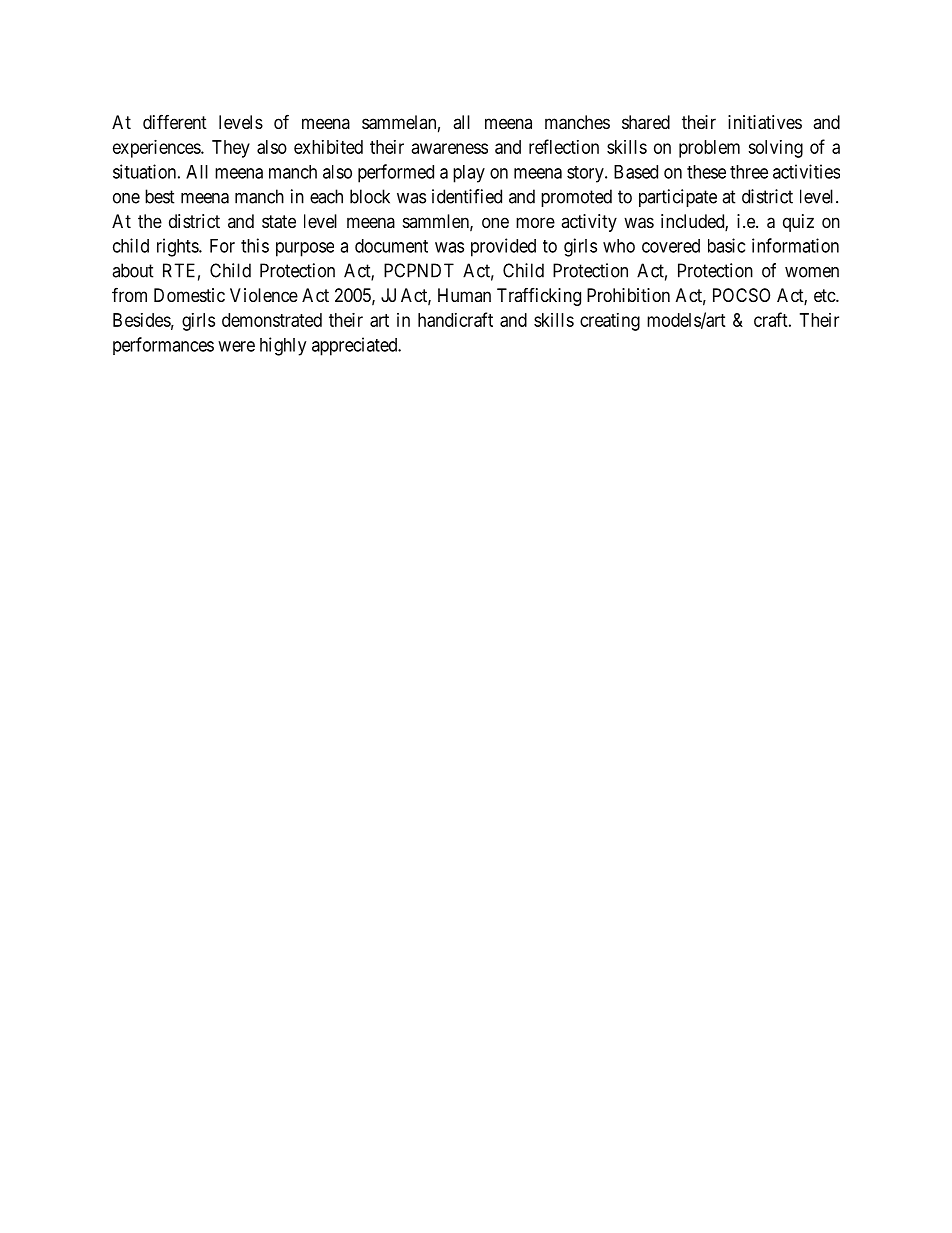 Image resolution: width=952 pixels, height=1233 pixels. Describe the element at coordinates (175, 121) in the image. I see `different` at that location.
